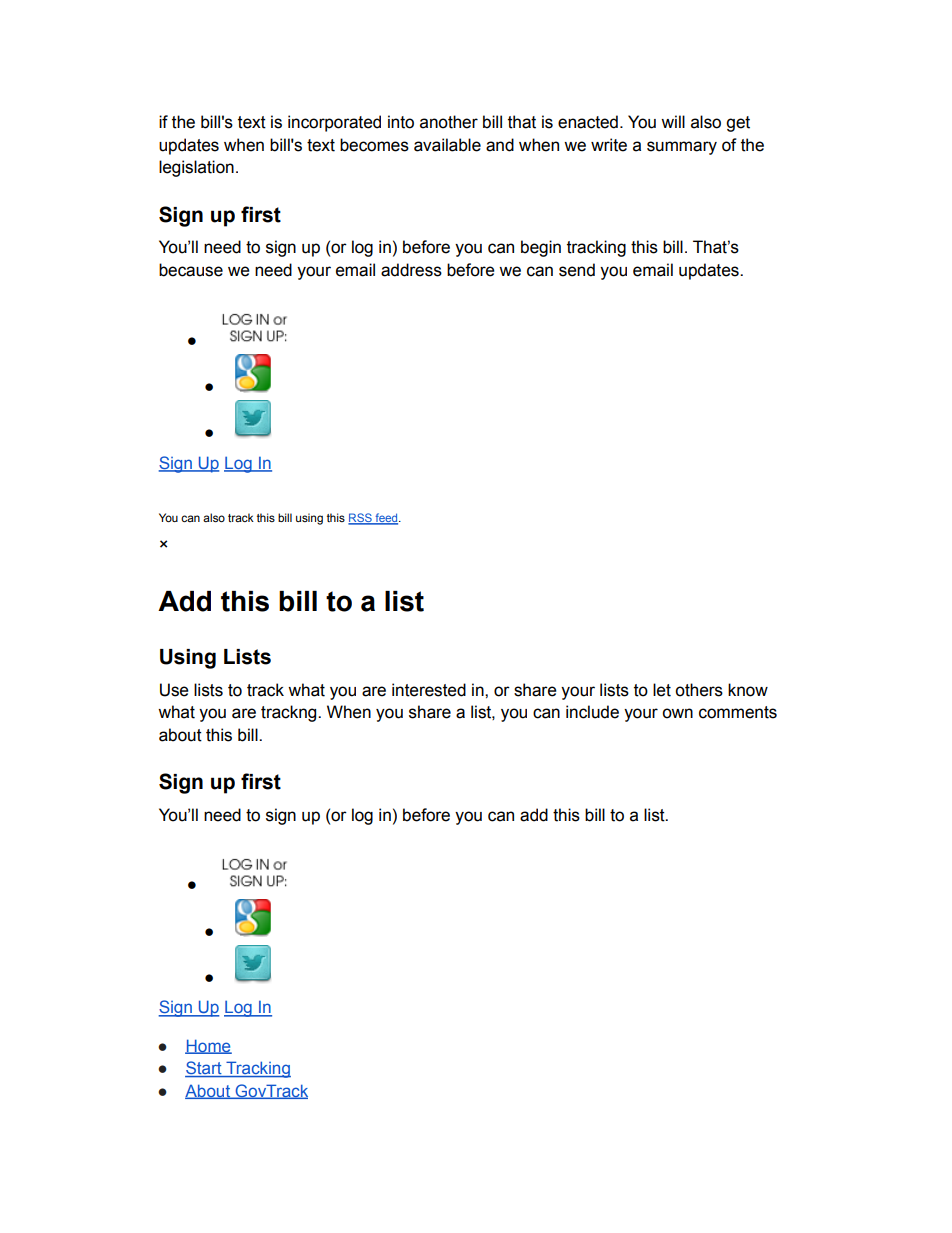  I want to click on own, so click(677, 713).
